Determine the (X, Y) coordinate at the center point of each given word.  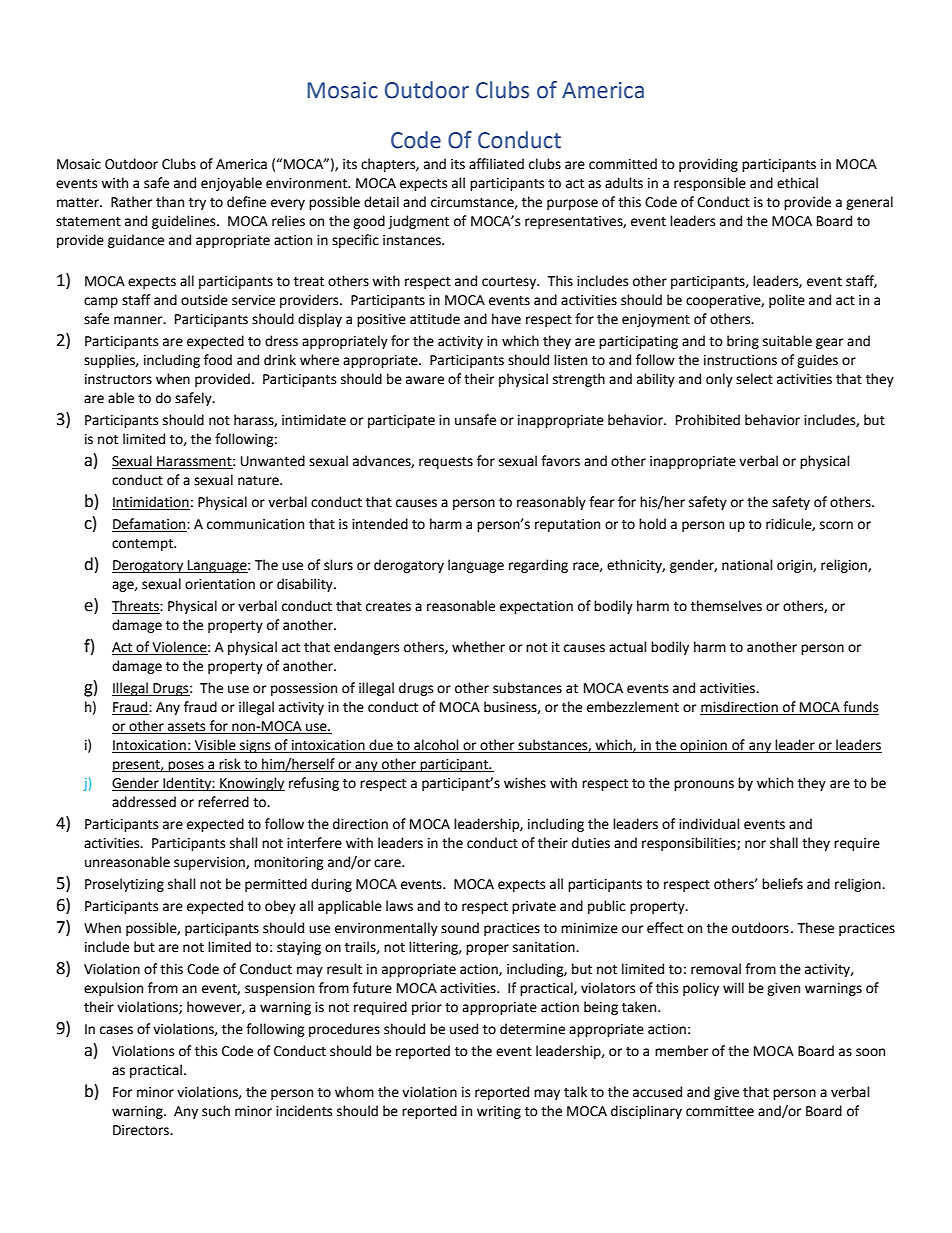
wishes (525, 783)
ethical (797, 183)
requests (446, 463)
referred (223, 802)
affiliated (496, 164)
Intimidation (151, 503)
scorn (836, 525)
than (170, 202)
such (216, 1111)
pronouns (704, 785)
